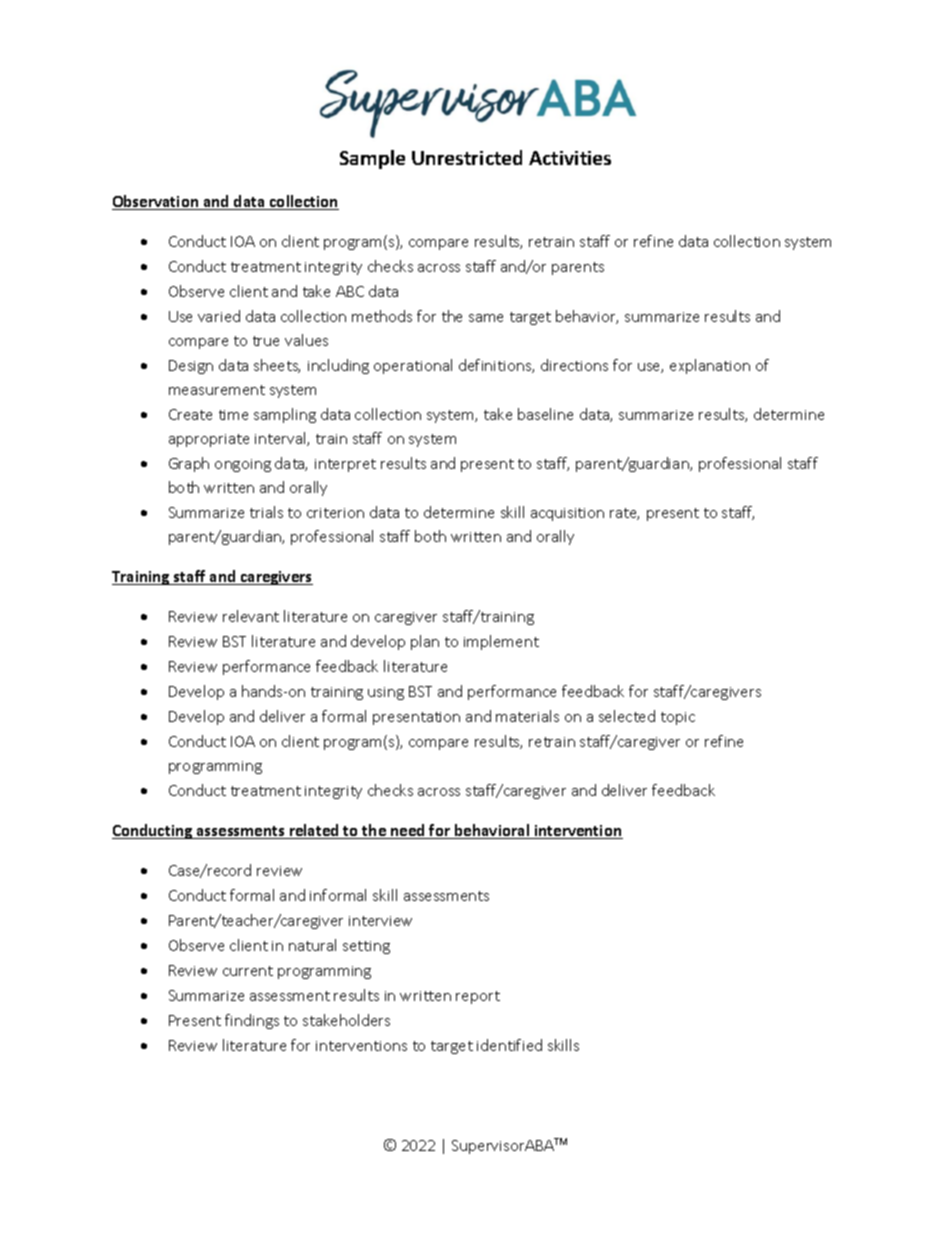 The width and height of the screenshot is (952, 1233). I want to click on Activities, so click(570, 158).
